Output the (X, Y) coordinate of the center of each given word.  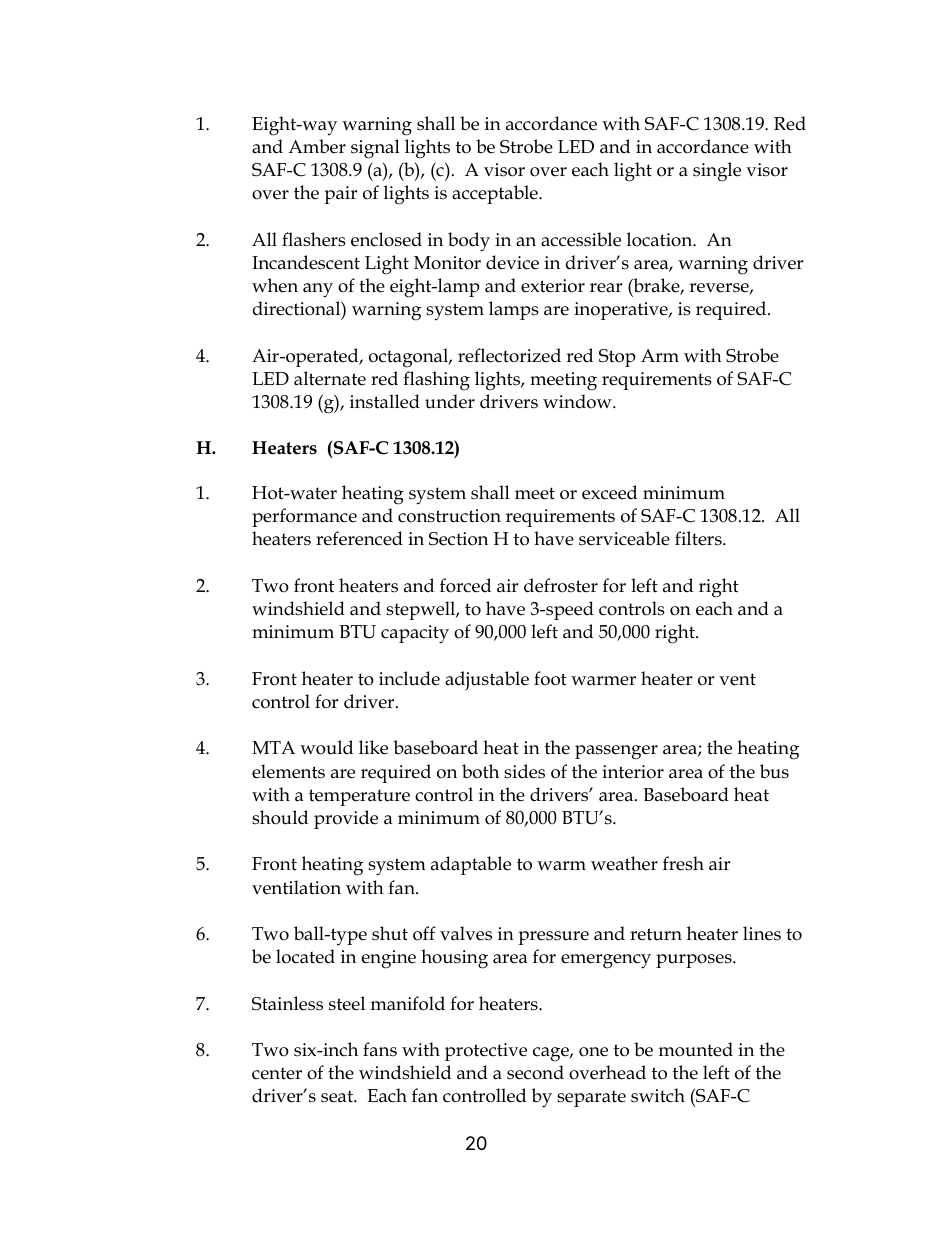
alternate (330, 378)
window (578, 401)
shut (390, 933)
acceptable (496, 194)
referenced (359, 538)
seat (338, 1096)
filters (699, 538)
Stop (617, 358)
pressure (553, 938)
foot (550, 678)
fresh (683, 863)
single (717, 172)
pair (340, 195)
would (326, 747)
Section (458, 539)
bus (774, 771)
